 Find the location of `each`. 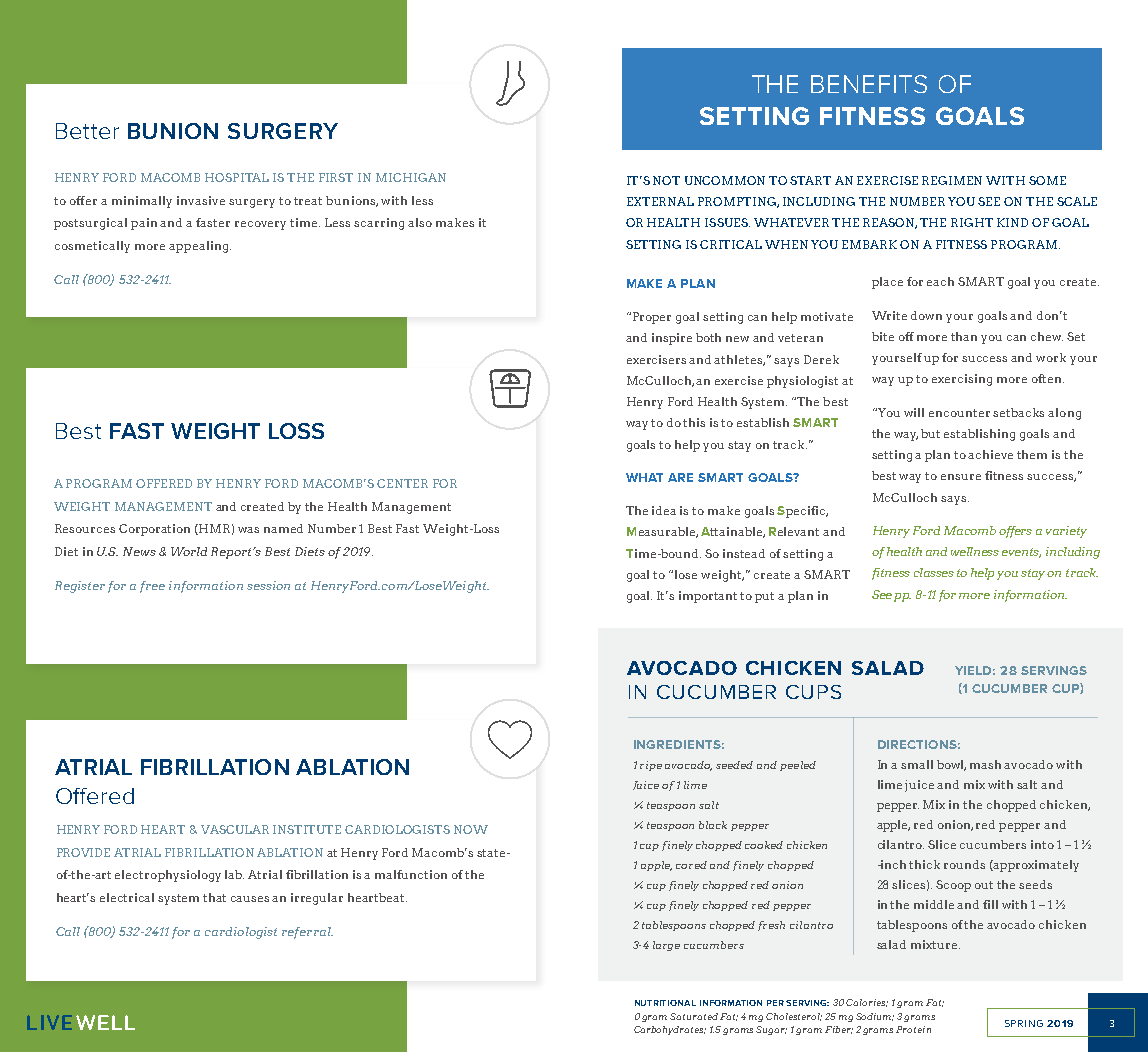

each is located at coordinates (940, 281).
